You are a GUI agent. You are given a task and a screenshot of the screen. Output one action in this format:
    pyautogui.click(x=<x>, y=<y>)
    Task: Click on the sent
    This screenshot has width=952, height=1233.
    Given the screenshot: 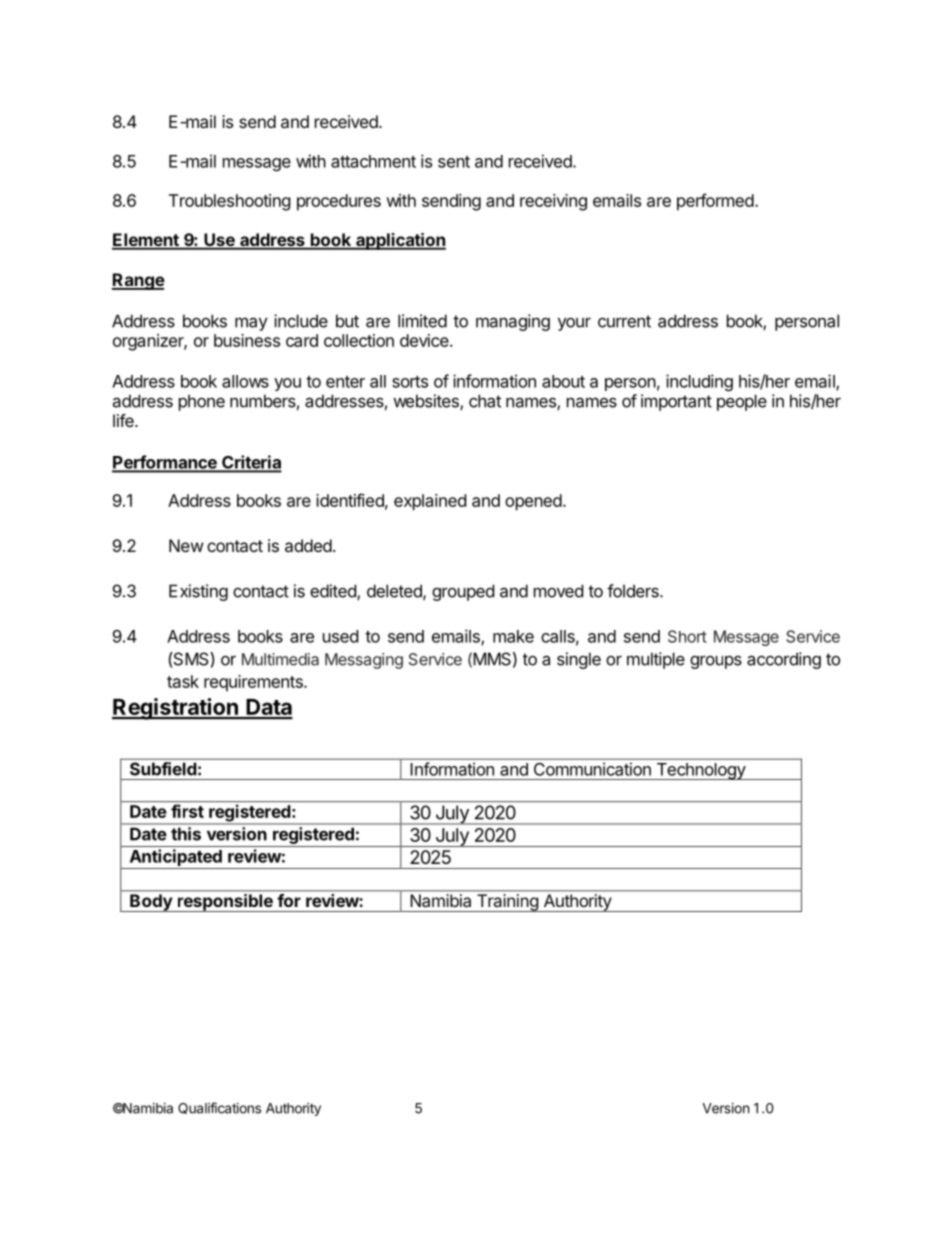 What is the action you would take?
    pyautogui.click(x=454, y=162)
